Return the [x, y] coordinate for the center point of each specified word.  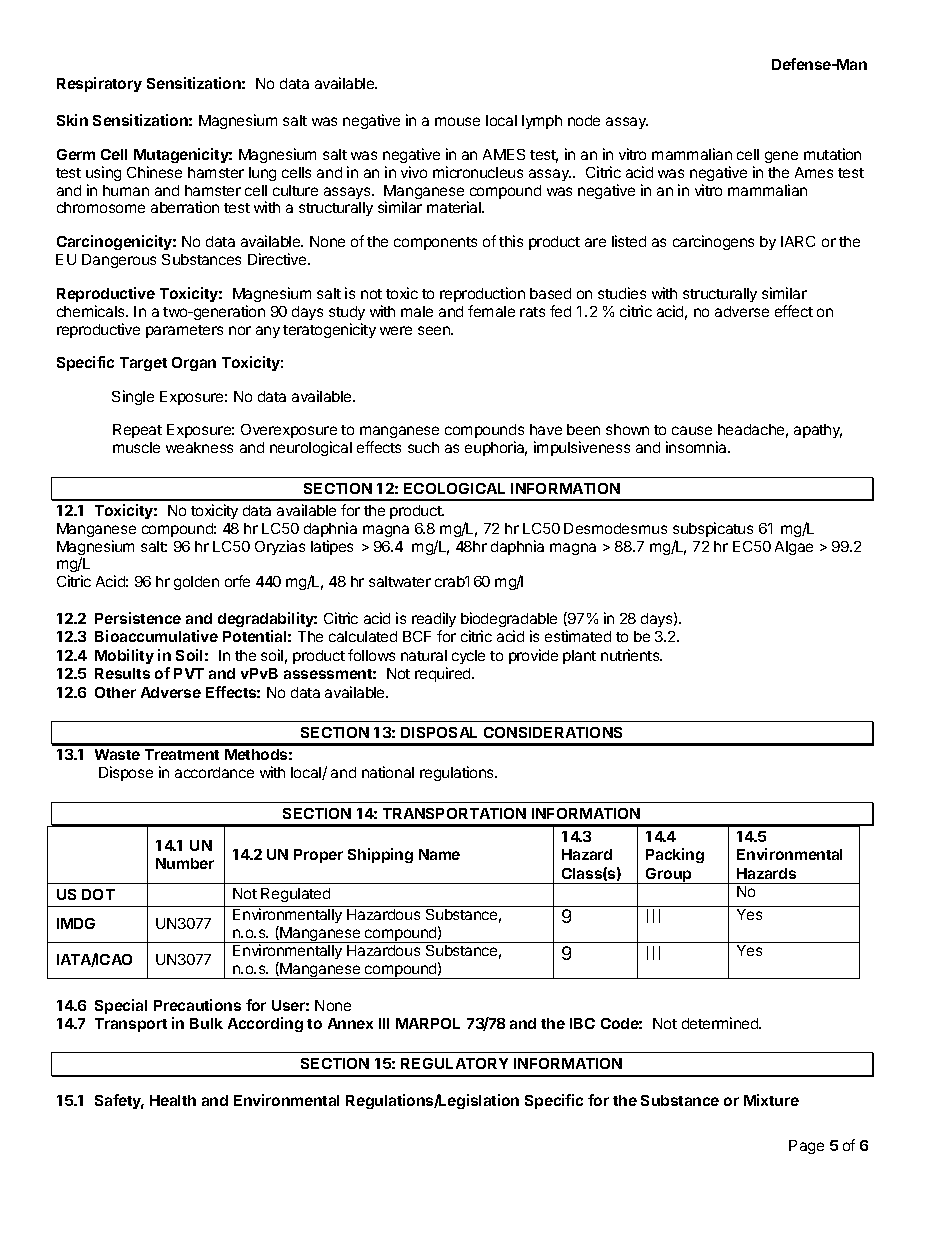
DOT [98, 894]
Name [439, 854]
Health [173, 1100]
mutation [832, 154]
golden [196, 583]
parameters [184, 331]
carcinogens [713, 242]
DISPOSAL [439, 732]
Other [115, 692]
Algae [794, 548]
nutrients [631, 655]
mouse [457, 121]
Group [669, 876]
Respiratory [99, 84]
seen [435, 330]
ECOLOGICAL [454, 488]
